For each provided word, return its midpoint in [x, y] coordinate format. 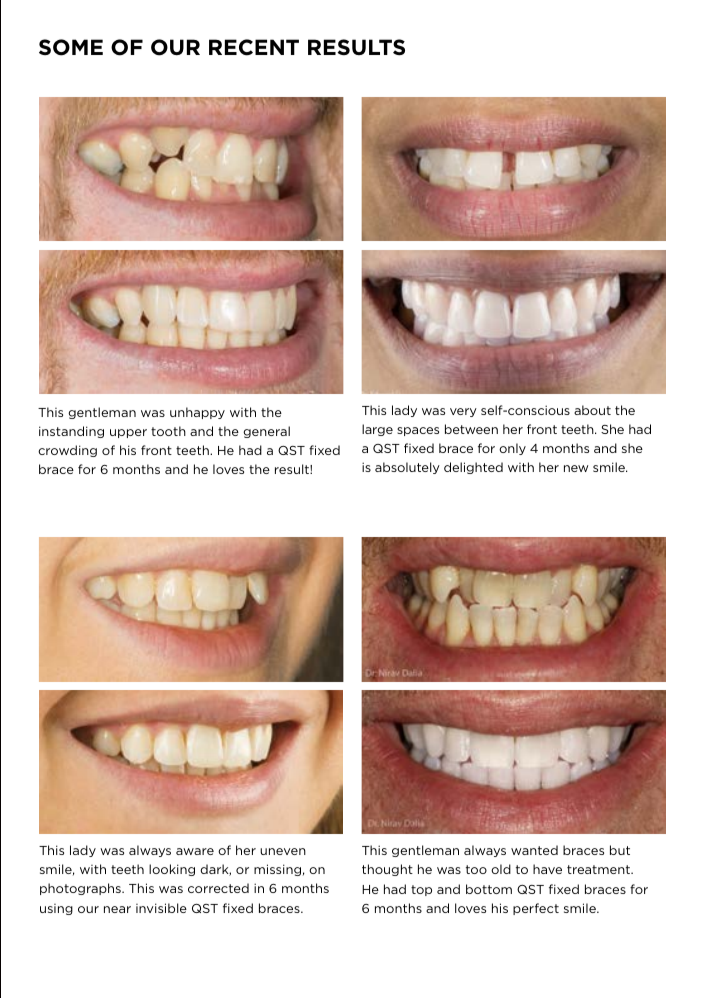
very [463, 412]
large [377, 430]
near [117, 909]
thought [387, 870]
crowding [67, 451]
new [576, 468]
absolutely [407, 468]
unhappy [197, 413]
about [592, 410]
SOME [71, 47]
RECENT [254, 47]
